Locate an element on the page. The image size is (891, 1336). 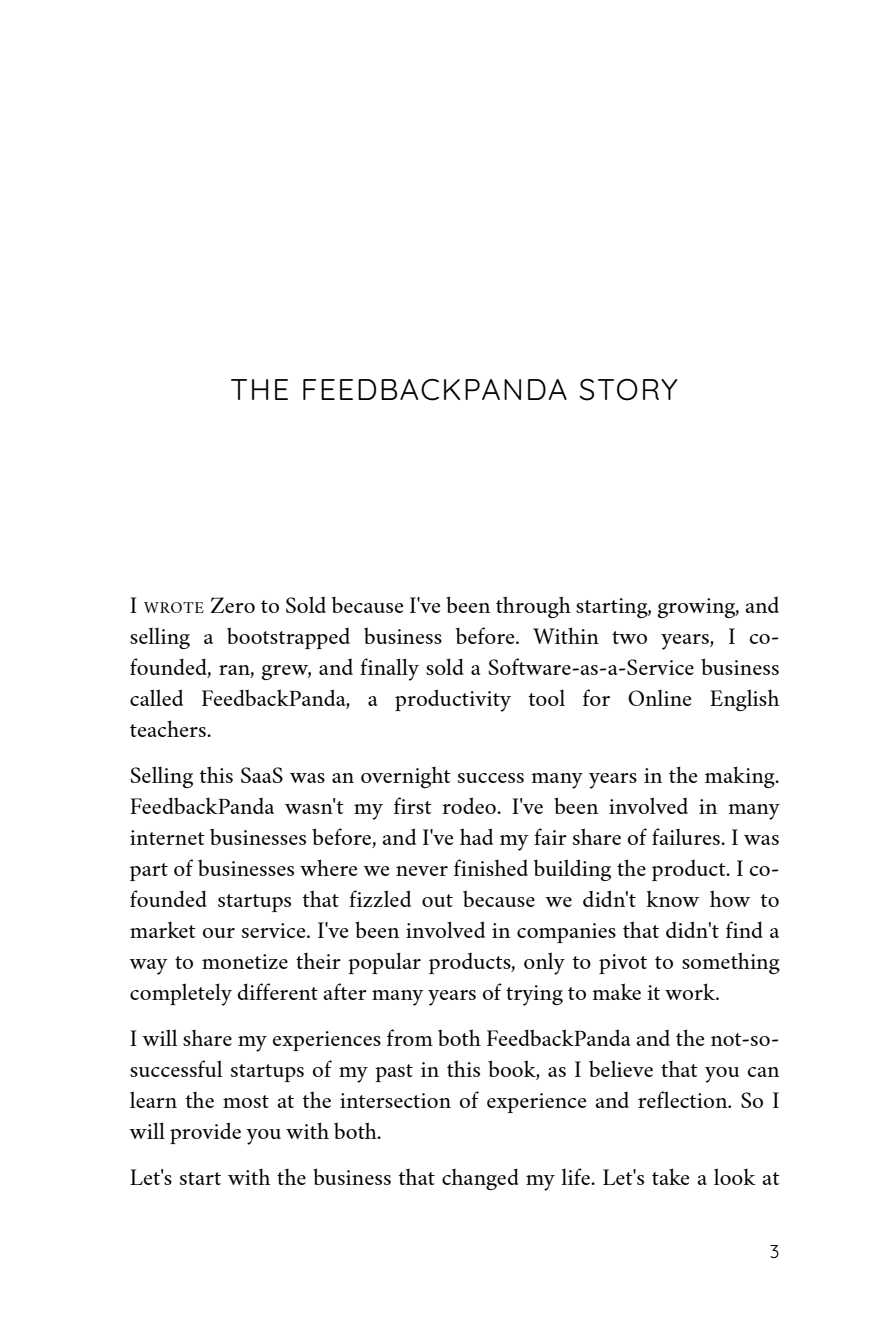
STORY is located at coordinates (628, 389).
